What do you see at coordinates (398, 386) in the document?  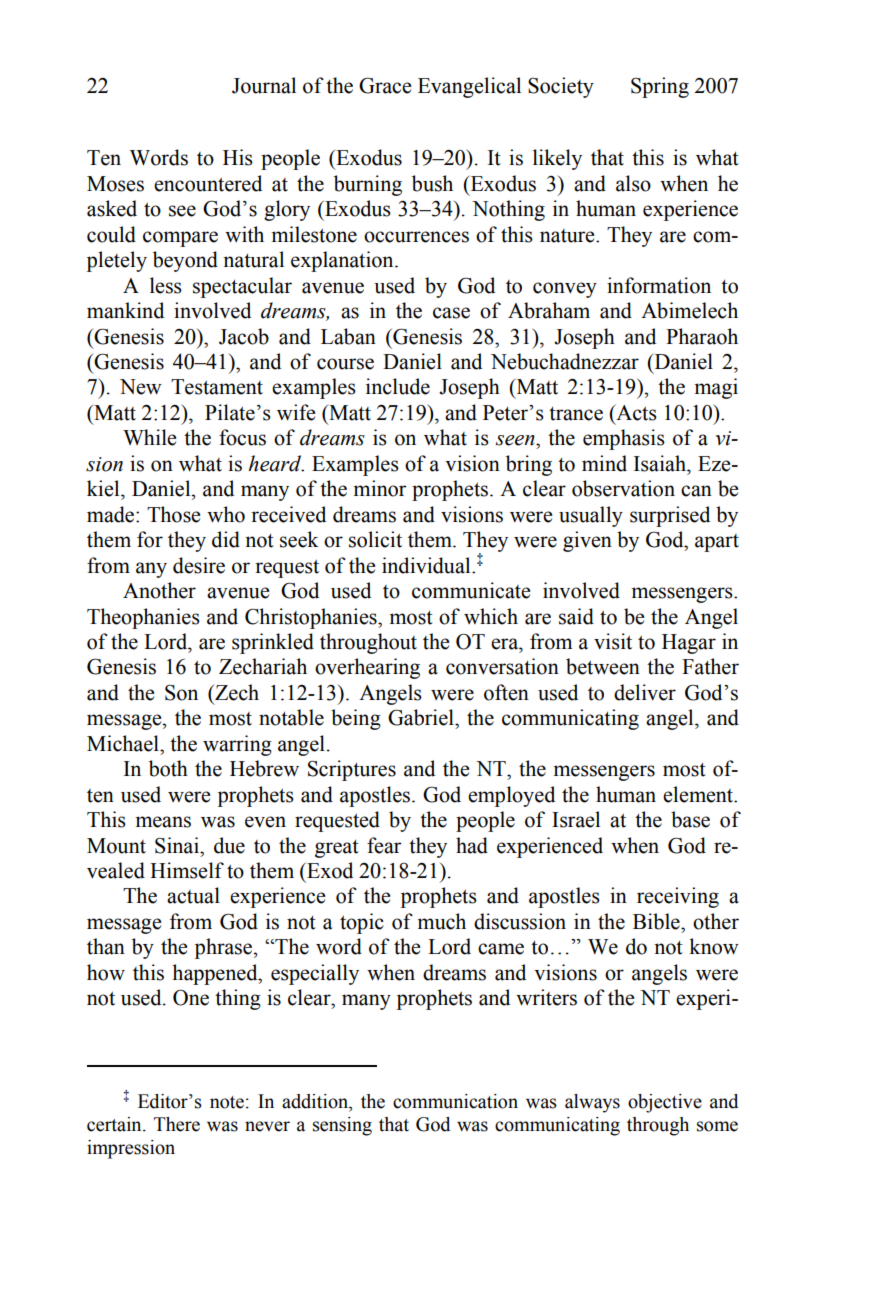 I see `include` at bounding box center [398, 386].
